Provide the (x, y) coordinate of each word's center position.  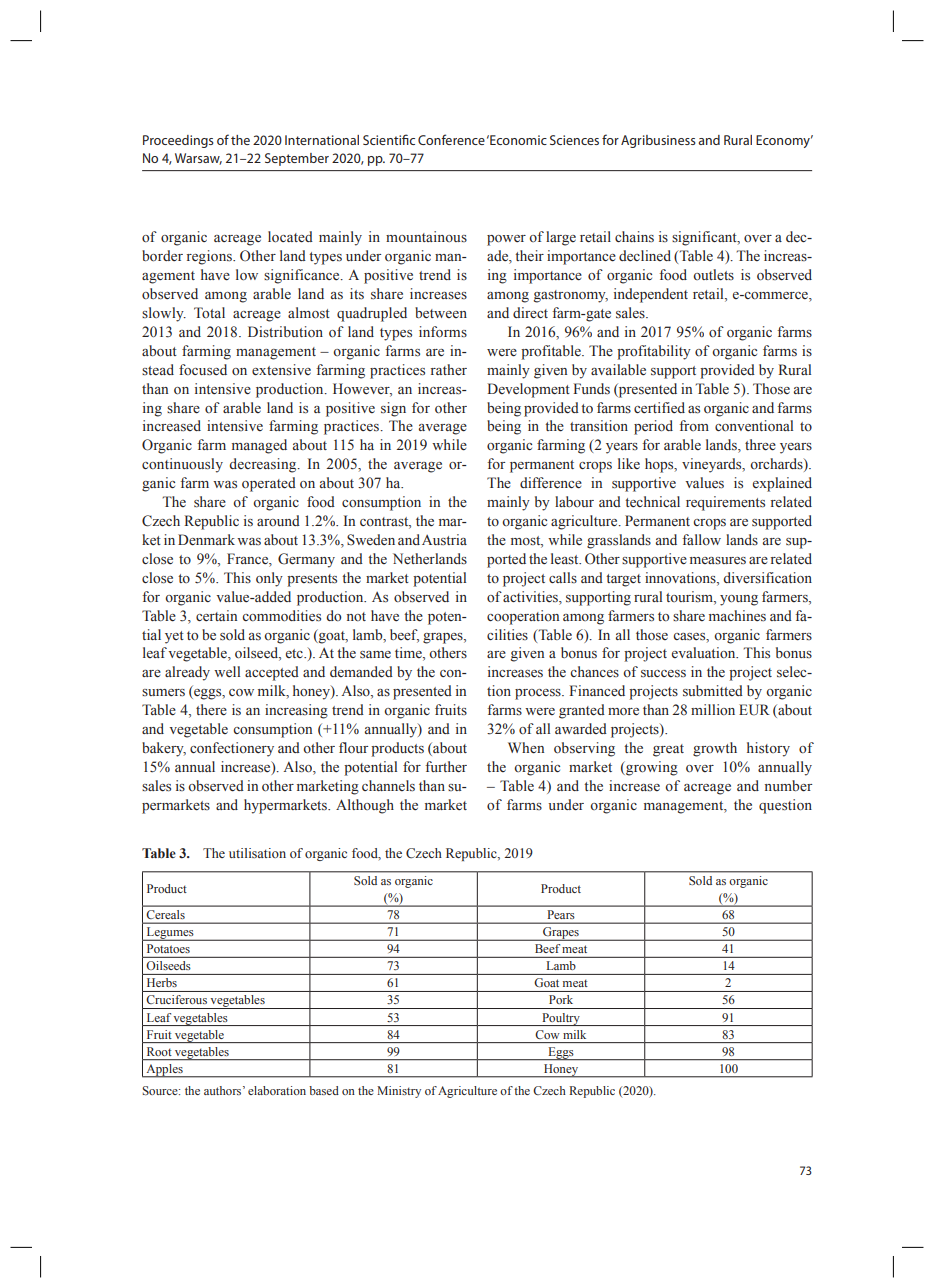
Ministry (399, 1092)
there (211, 710)
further (446, 767)
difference (551, 483)
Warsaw (198, 159)
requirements (725, 503)
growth (715, 749)
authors (224, 1090)
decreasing (264, 465)
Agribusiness (658, 141)
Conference (451, 139)
